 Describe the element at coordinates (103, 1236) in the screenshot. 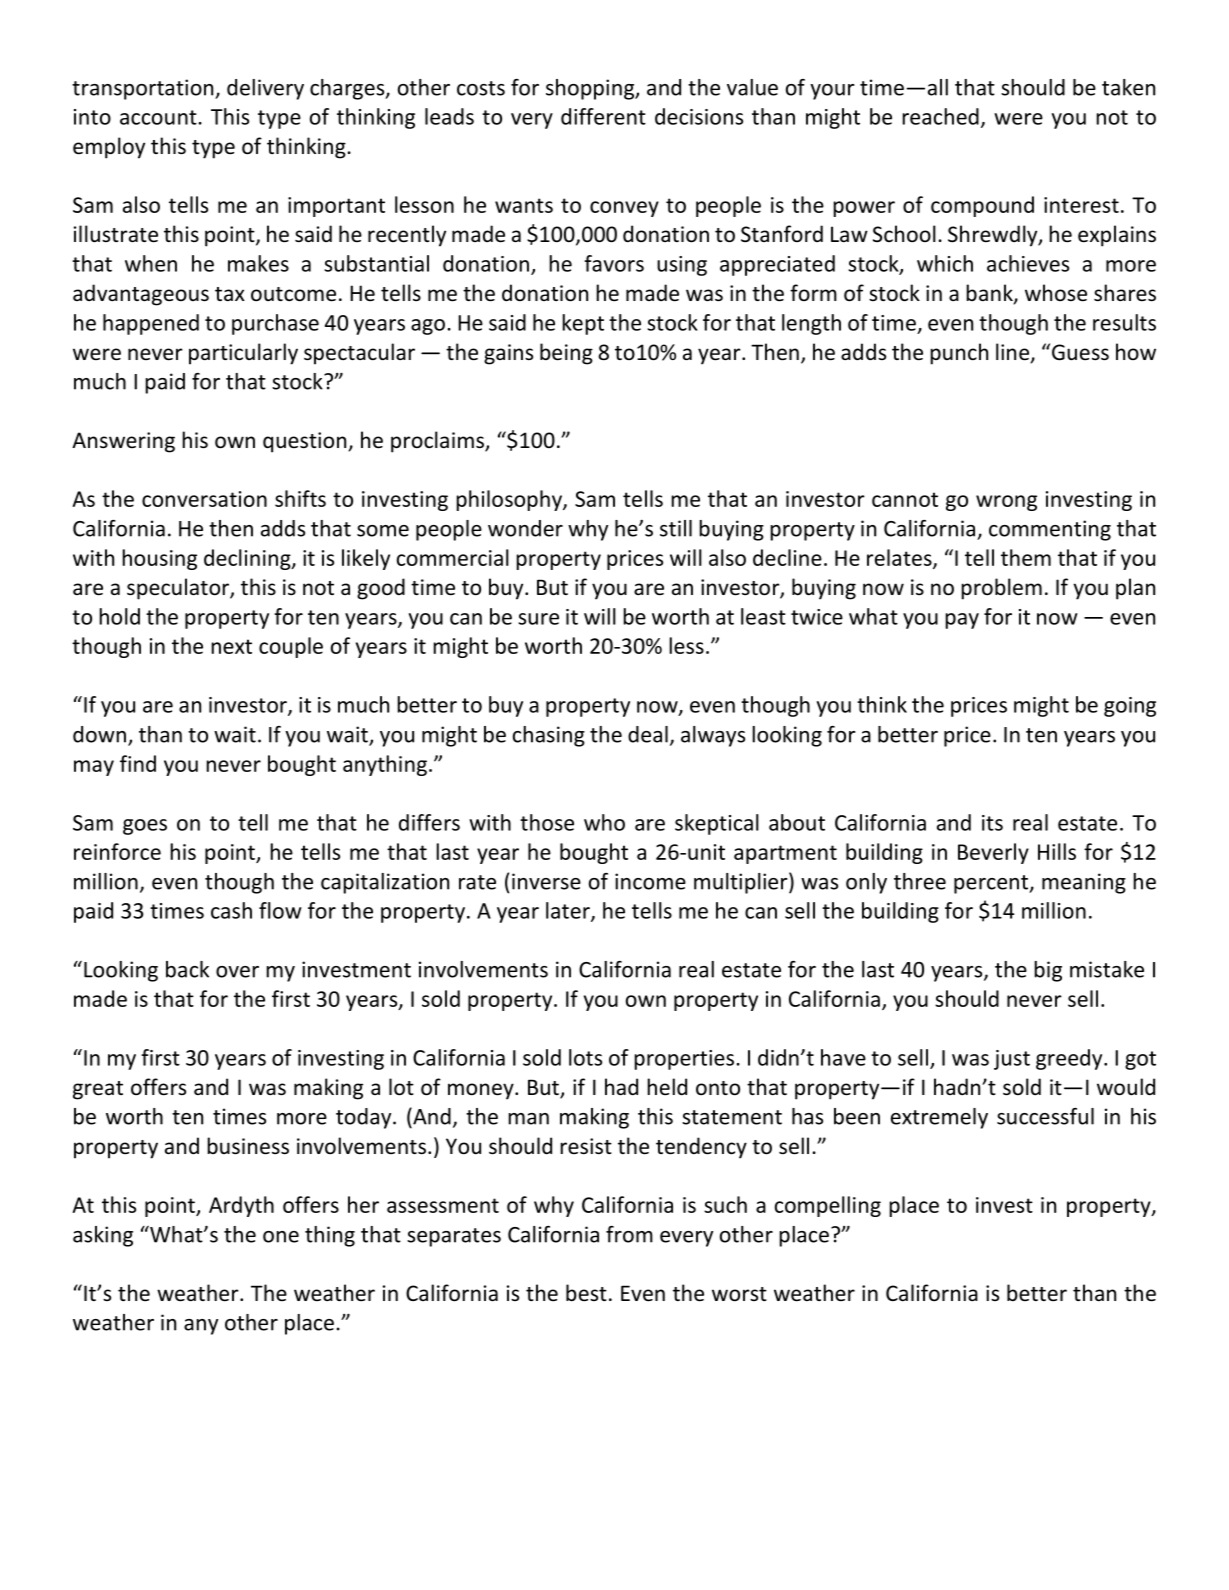

I see `asking` at that location.
